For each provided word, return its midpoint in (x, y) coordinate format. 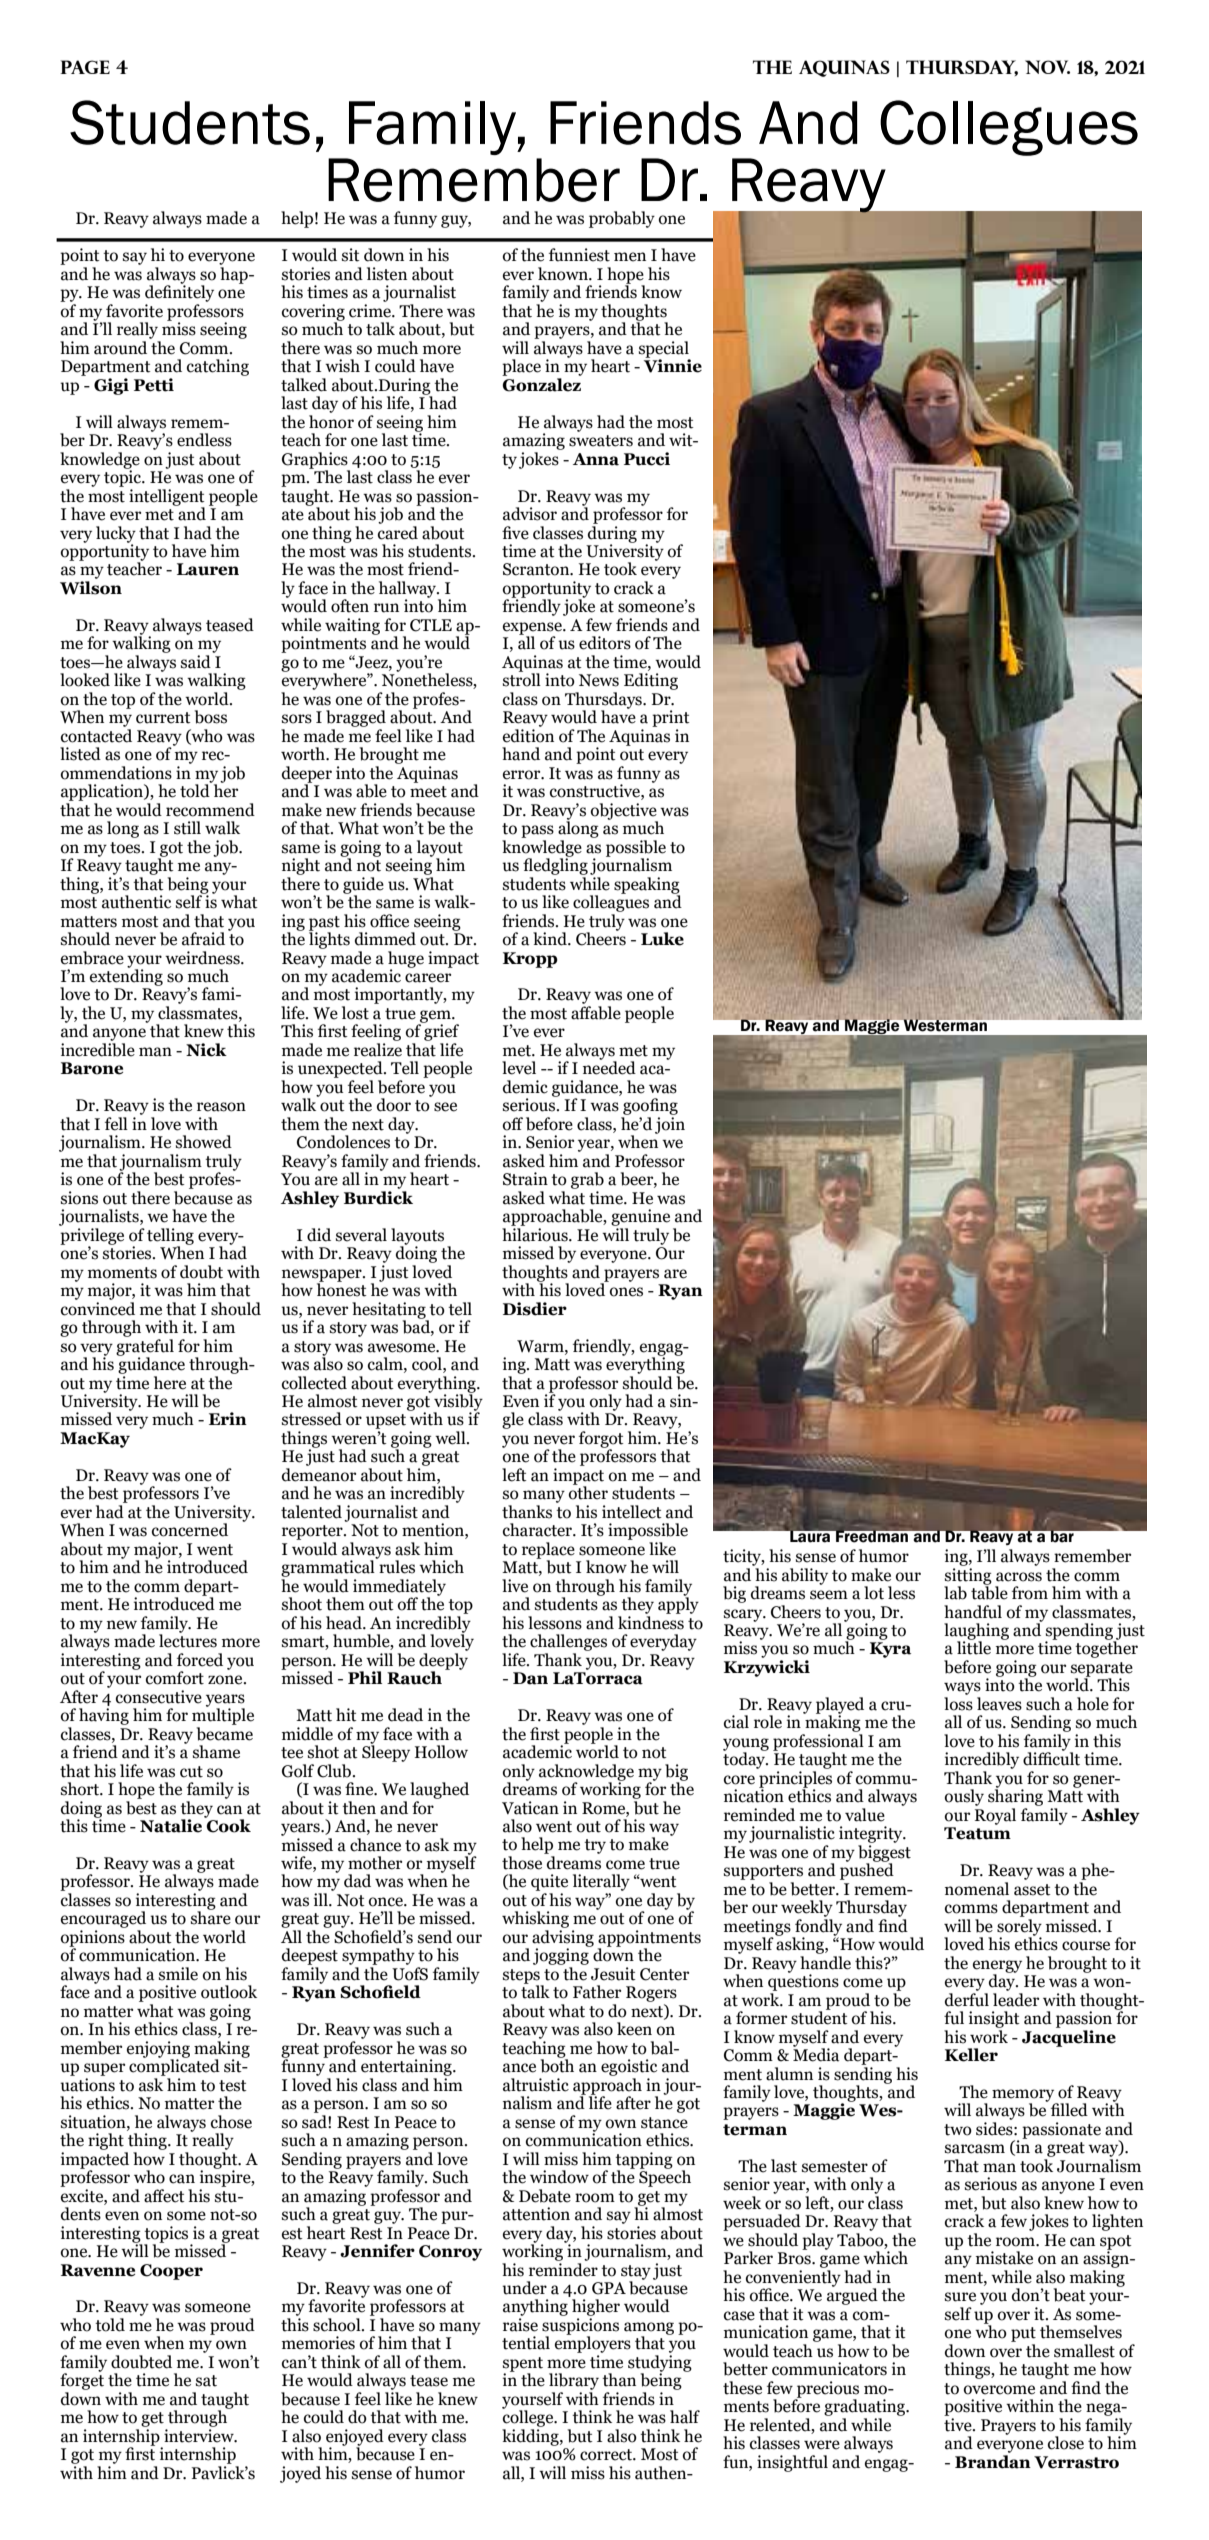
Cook (228, 1825)
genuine (640, 1217)
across (1019, 1577)
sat (206, 2381)
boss (210, 717)
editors (605, 643)
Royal (995, 1816)
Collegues (1009, 128)
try (595, 1846)
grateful (145, 1347)
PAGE (85, 67)
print (671, 718)
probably (622, 219)
